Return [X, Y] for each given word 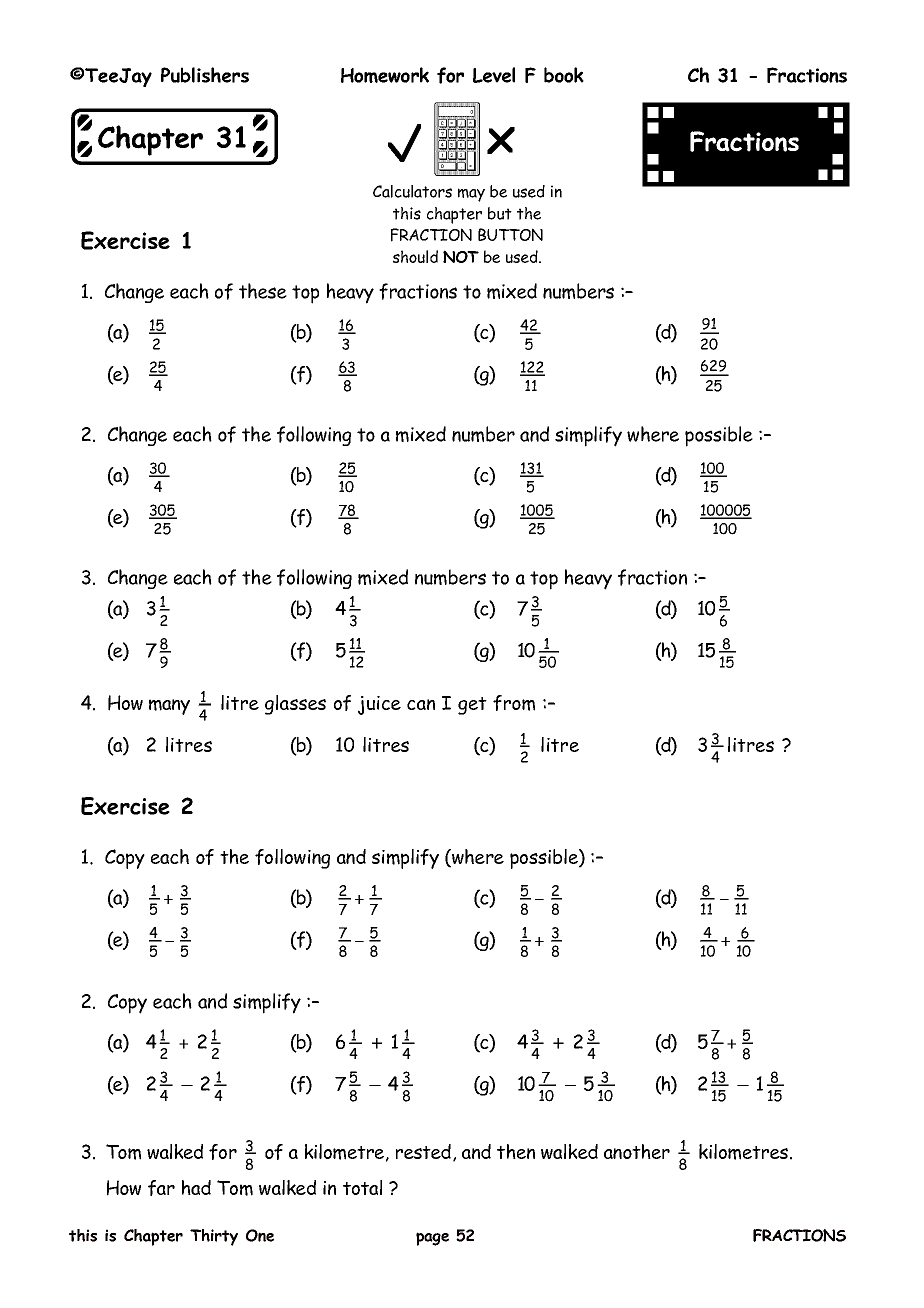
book [564, 75]
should [415, 256]
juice [379, 705]
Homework [385, 75]
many [169, 707]
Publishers [205, 75]
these [263, 291]
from [514, 703]
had [196, 1187]
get [472, 706]
